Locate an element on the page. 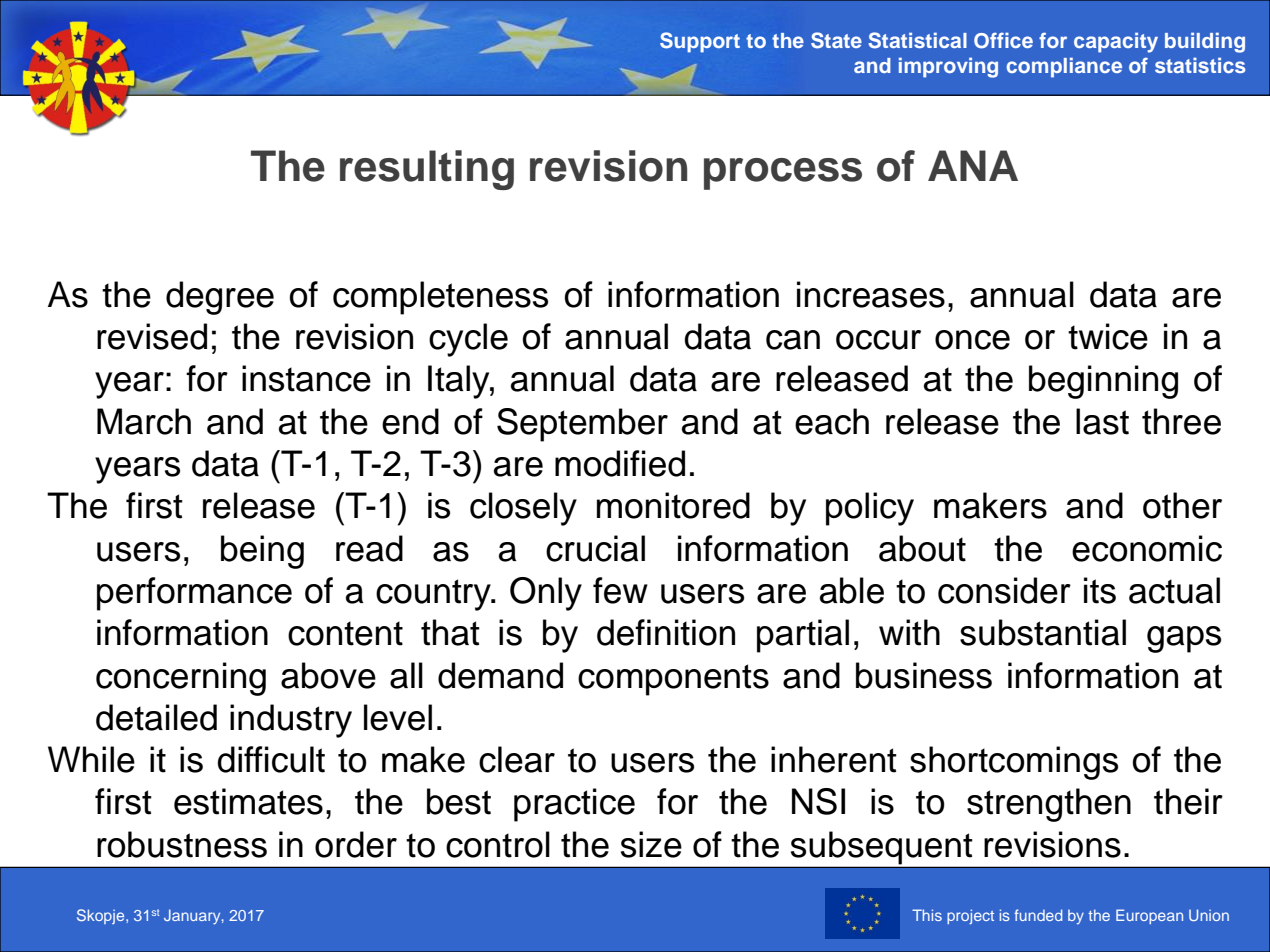  robustness is located at coordinates (182, 844).
